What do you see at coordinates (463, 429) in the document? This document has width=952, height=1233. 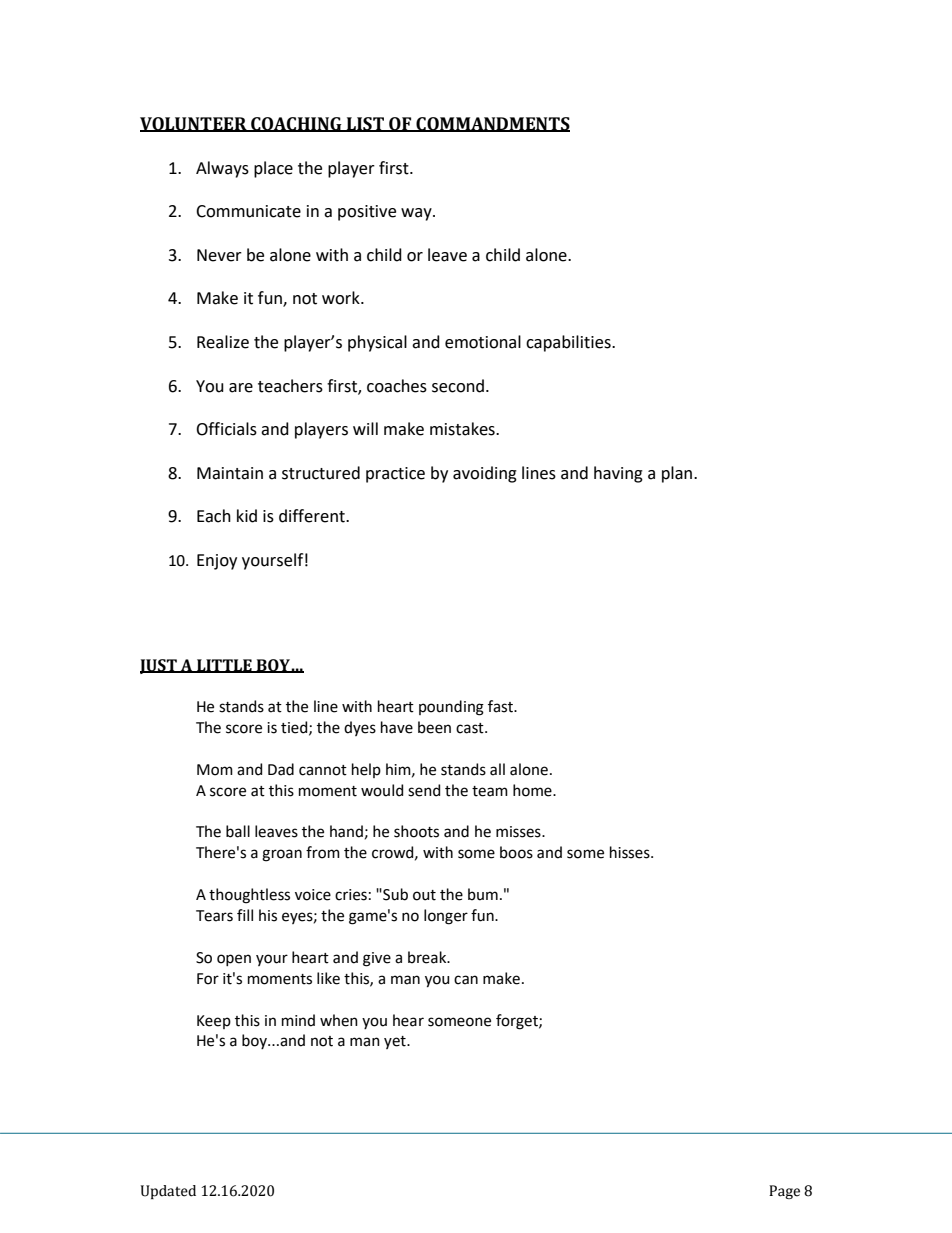 I see `mistakes` at bounding box center [463, 429].
